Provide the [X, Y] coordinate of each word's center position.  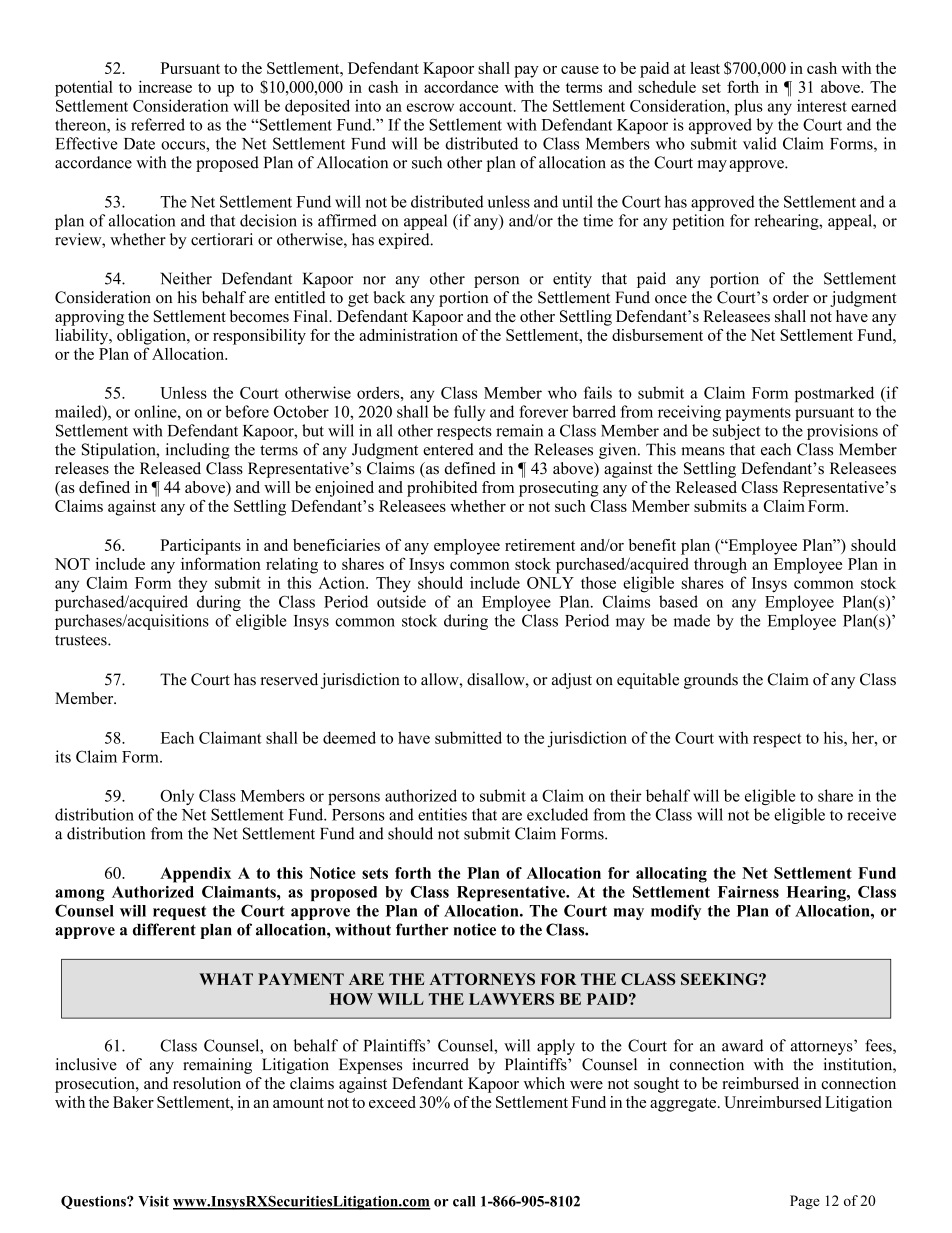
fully [469, 413]
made [691, 620]
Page [805, 1202]
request [179, 913]
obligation [152, 337]
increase [165, 86]
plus [748, 107]
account [487, 106]
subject [736, 432]
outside [401, 601]
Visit [153, 1201]
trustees [82, 640]
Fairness [748, 892]
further [422, 929]
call [464, 1201]
